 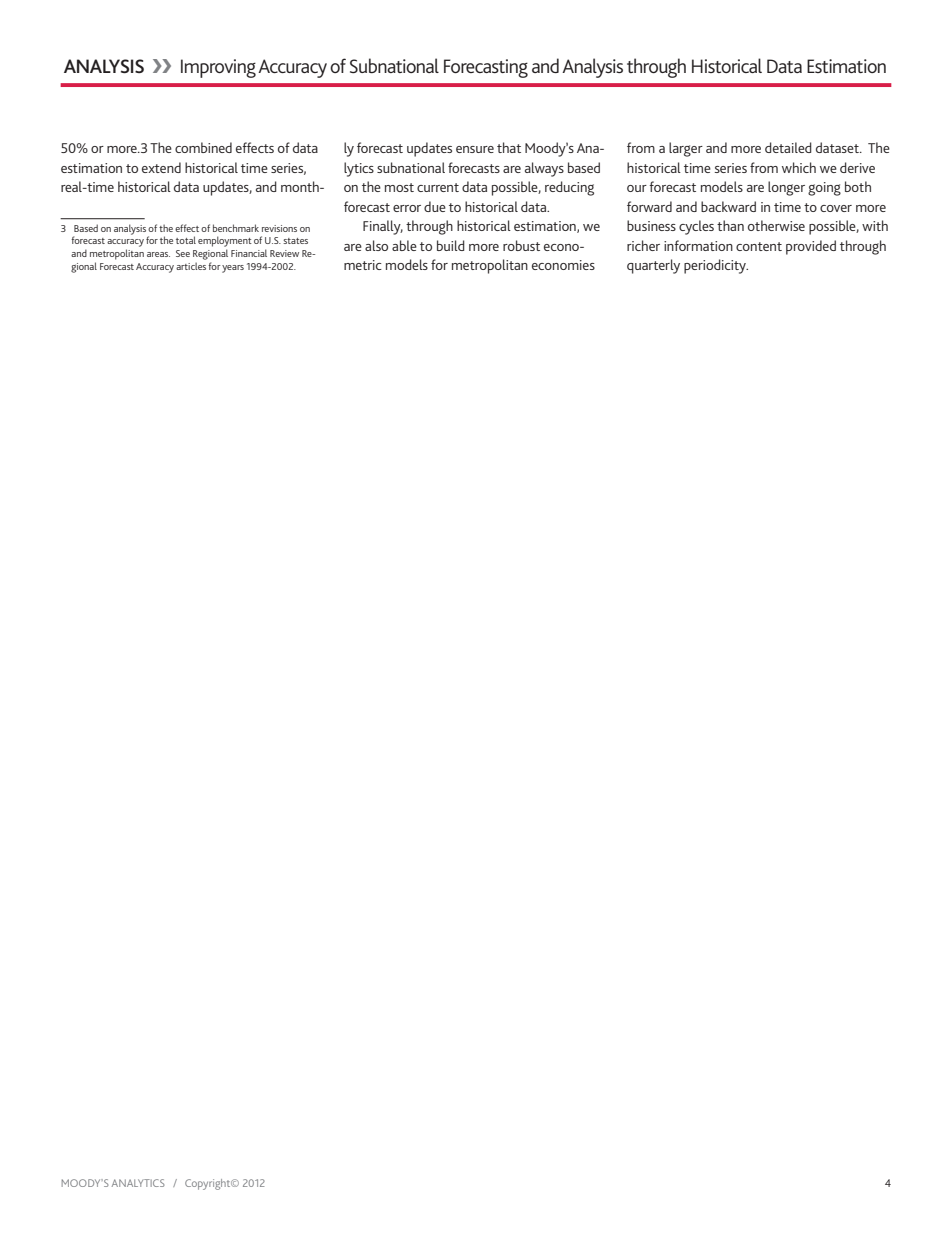 I want to click on build, so click(x=451, y=245).
